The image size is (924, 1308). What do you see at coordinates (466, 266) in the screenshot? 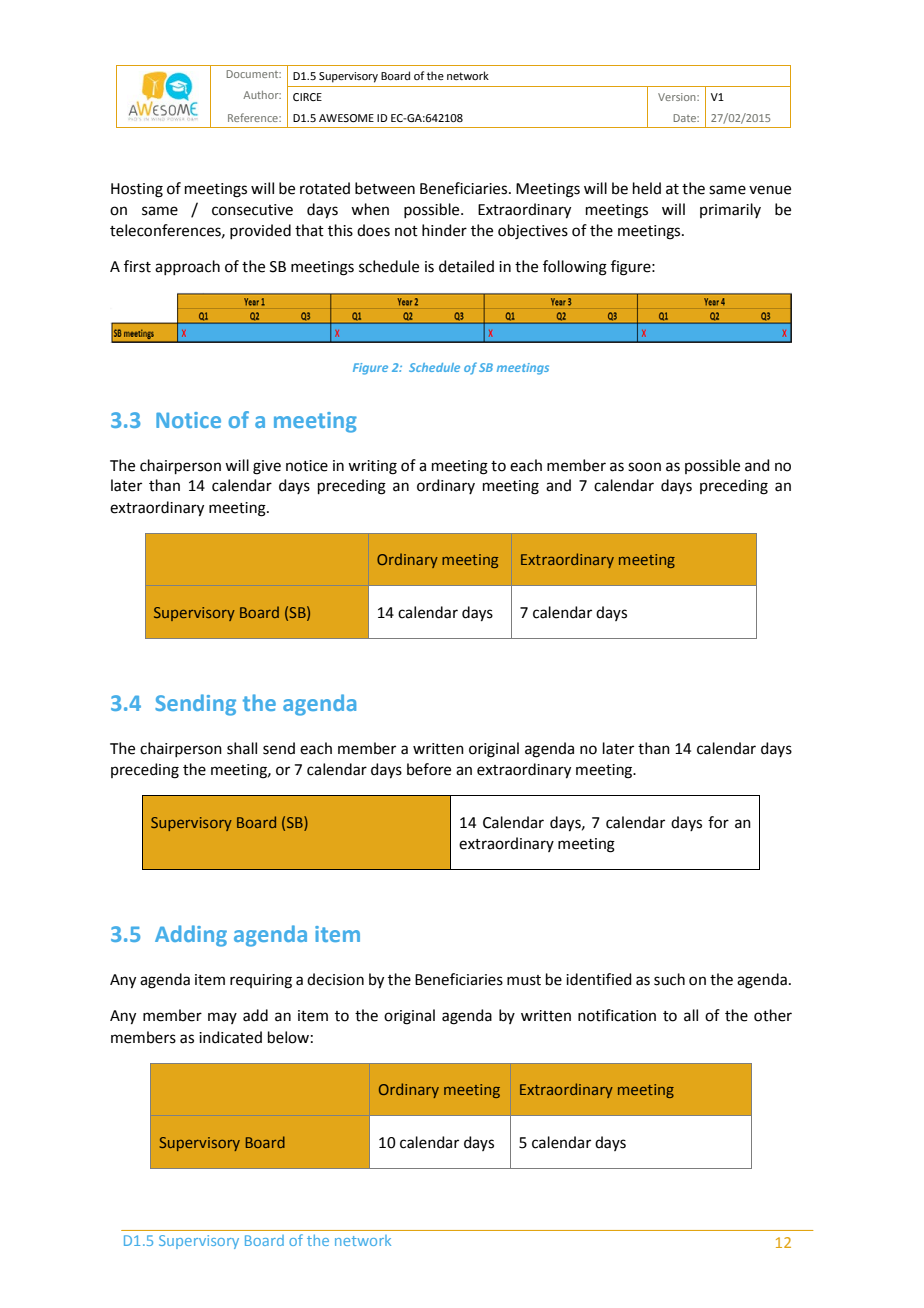
I see `detailed` at bounding box center [466, 266].
